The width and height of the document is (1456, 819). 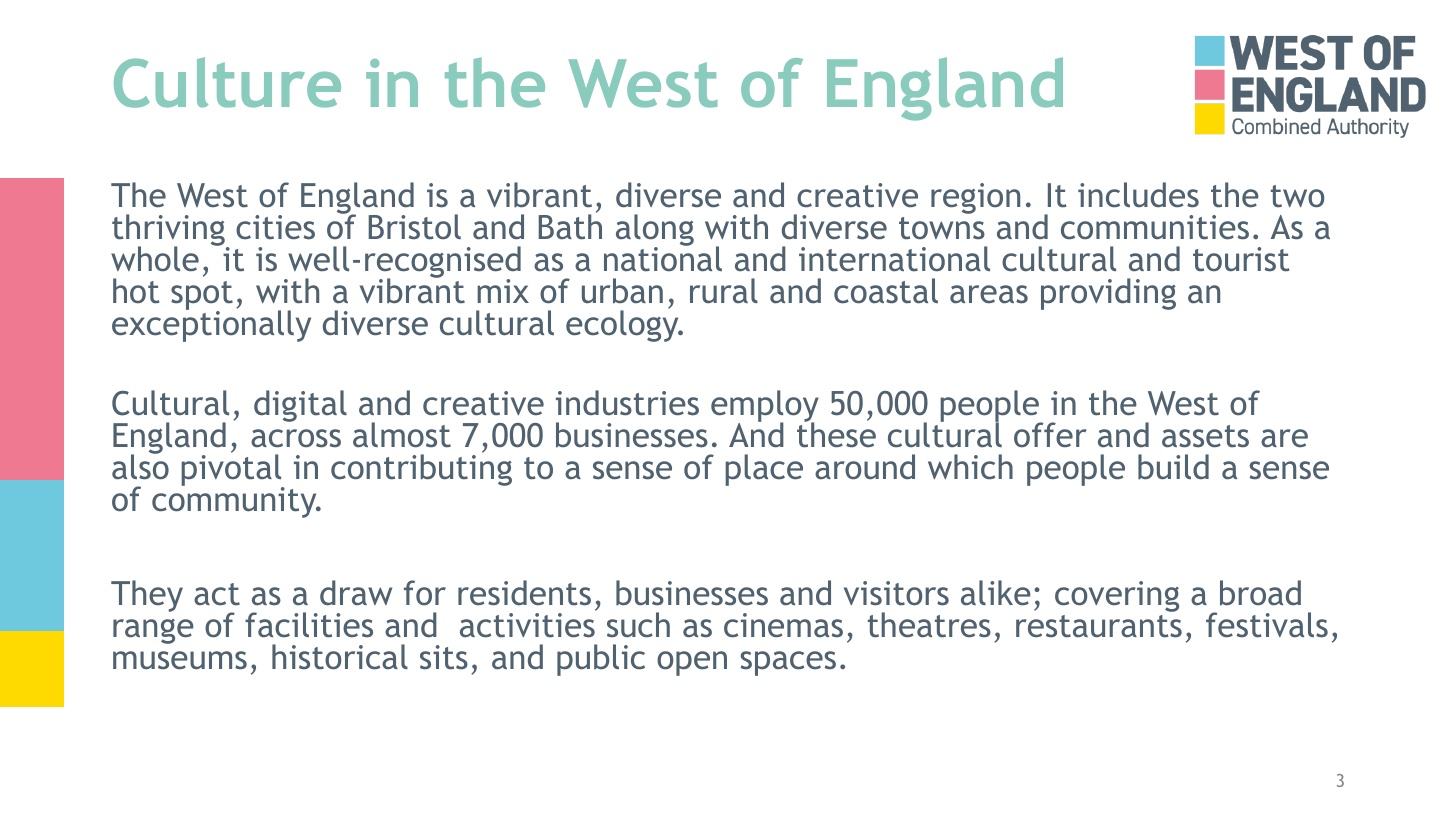 I want to click on digital, so click(x=300, y=406).
